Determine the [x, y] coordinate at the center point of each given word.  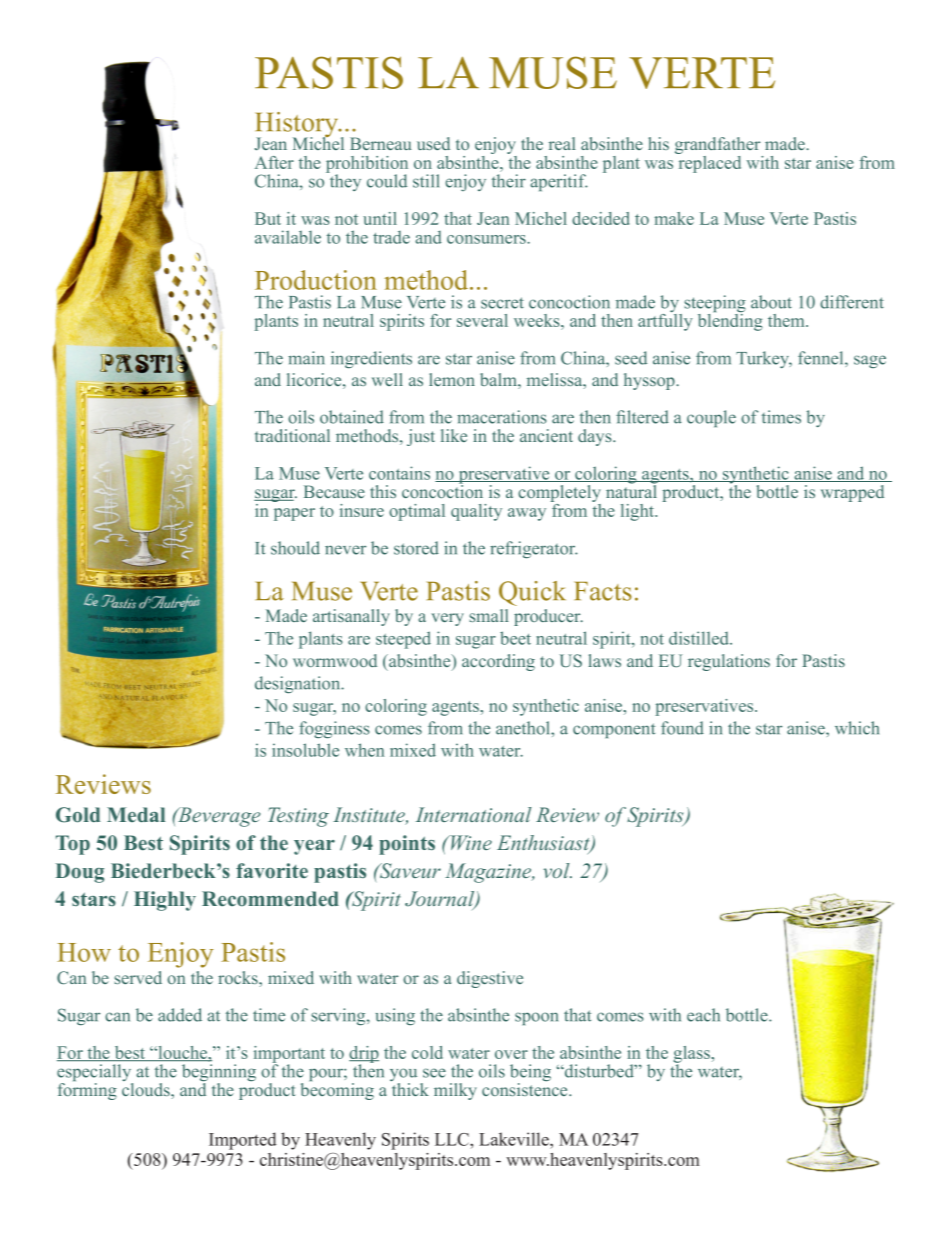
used [433, 143]
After [274, 162]
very [447, 619]
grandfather [719, 147]
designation [299, 684]
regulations [729, 662]
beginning [219, 1074]
